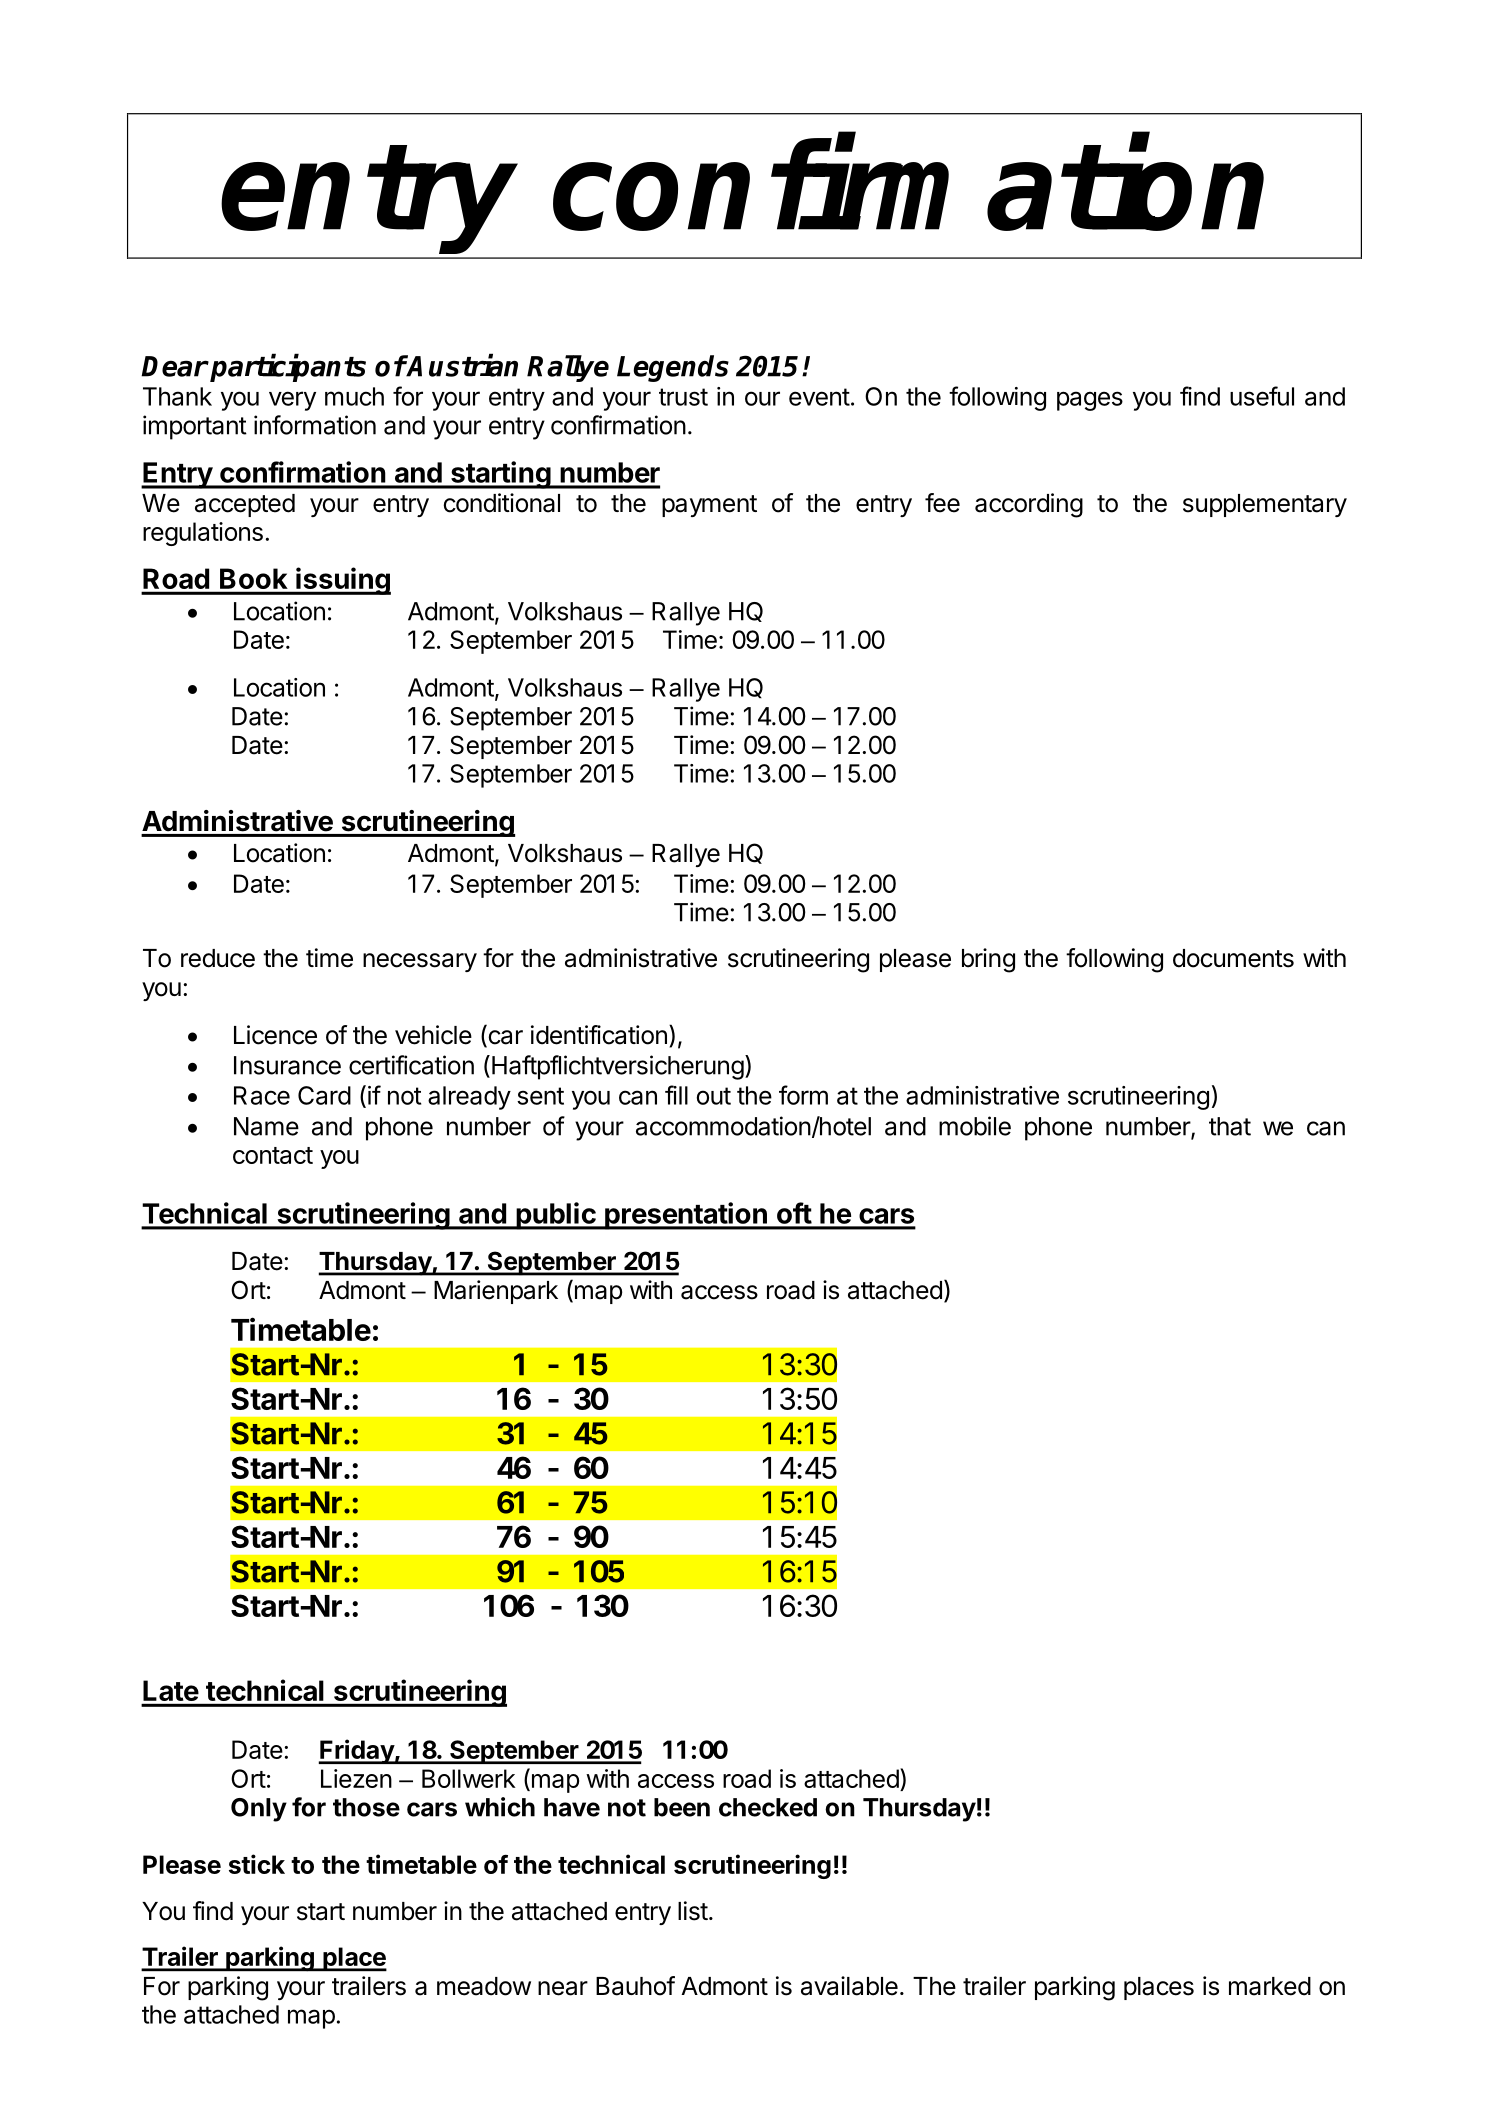 The height and width of the screenshot is (2105, 1489). Describe the element at coordinates (257, 1864) in the screenshot. I see `stick` at that location.
